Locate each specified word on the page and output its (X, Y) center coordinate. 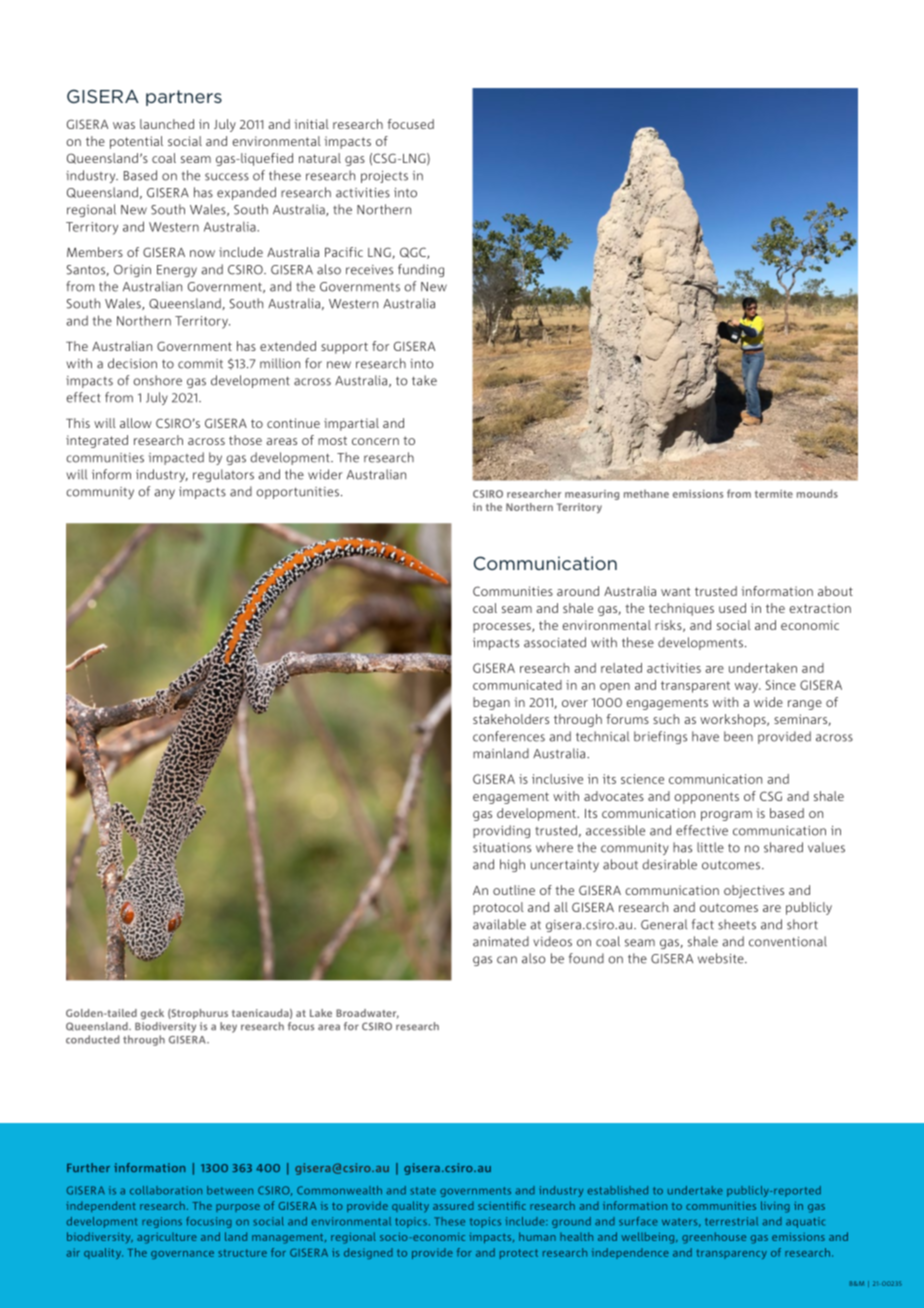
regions (162, 1222)
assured (453, 1205)
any (164, 494)
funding (421, 270)
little (710, 847)
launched (167, 124)
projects (384, 177)
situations (502, 848)
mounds (817, 493)
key (228, 1027)
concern (375, 441)
